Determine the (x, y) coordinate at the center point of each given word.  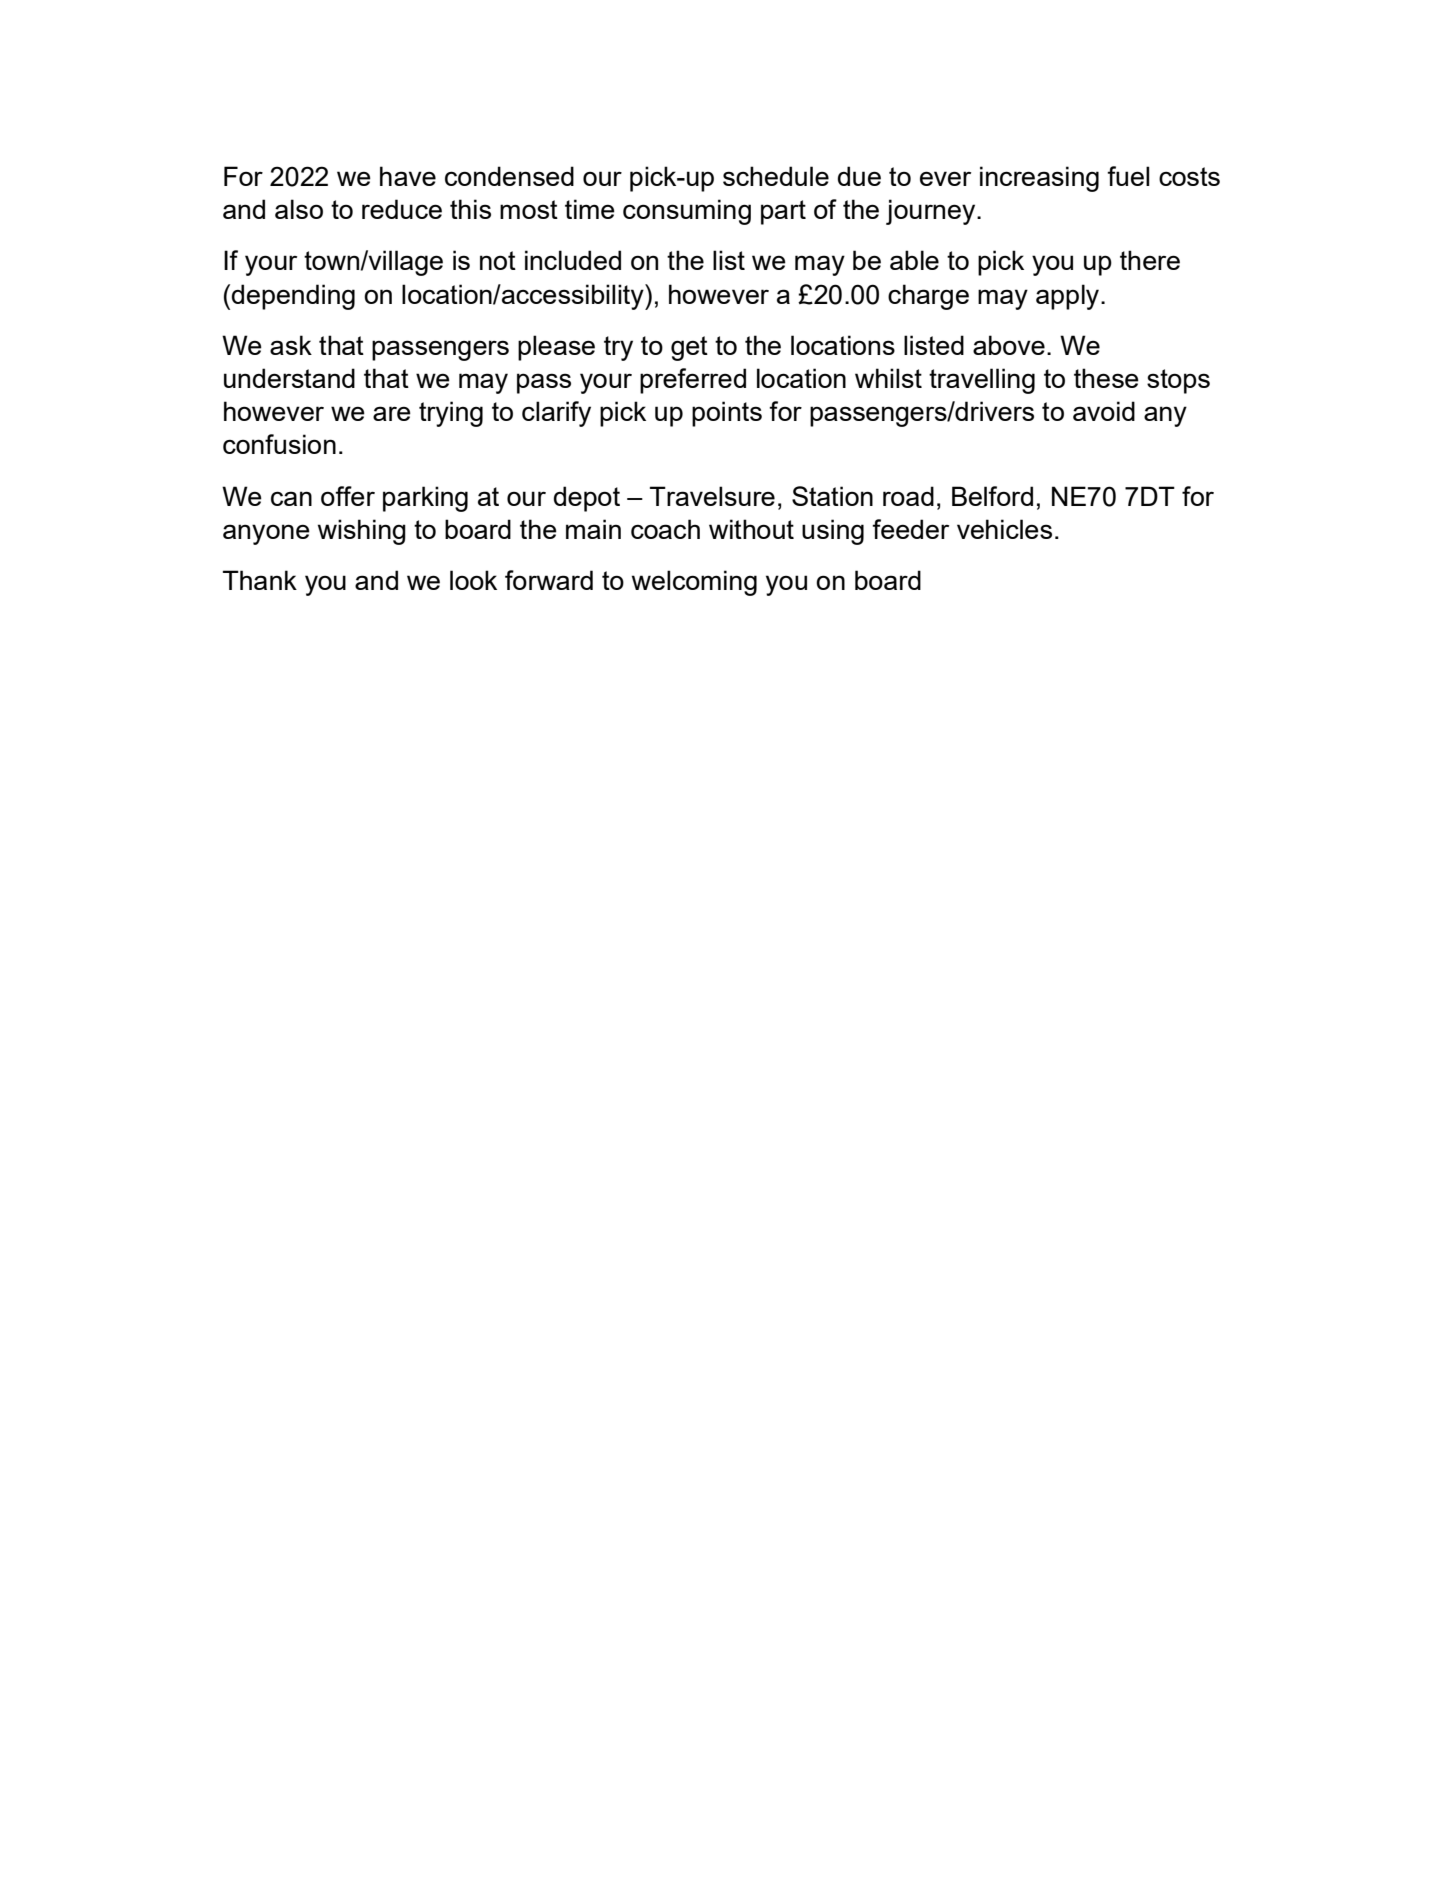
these (1106, 378)
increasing (1039, 179)
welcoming (694, 583)
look (473, 580)
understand (289, 378)
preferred (693, 381)
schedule (776, 176)
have (408, 176)
